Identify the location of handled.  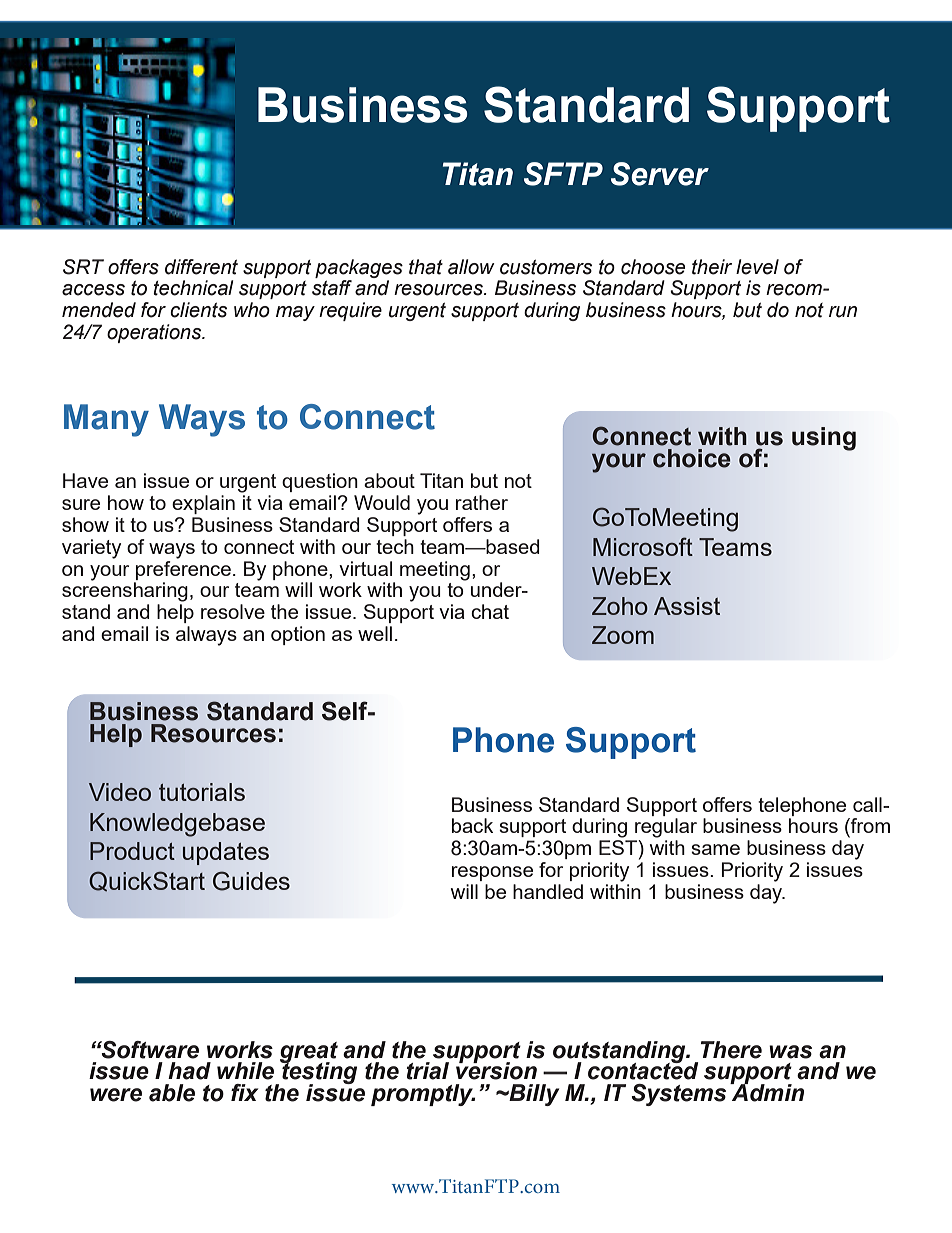
(548, 891).
